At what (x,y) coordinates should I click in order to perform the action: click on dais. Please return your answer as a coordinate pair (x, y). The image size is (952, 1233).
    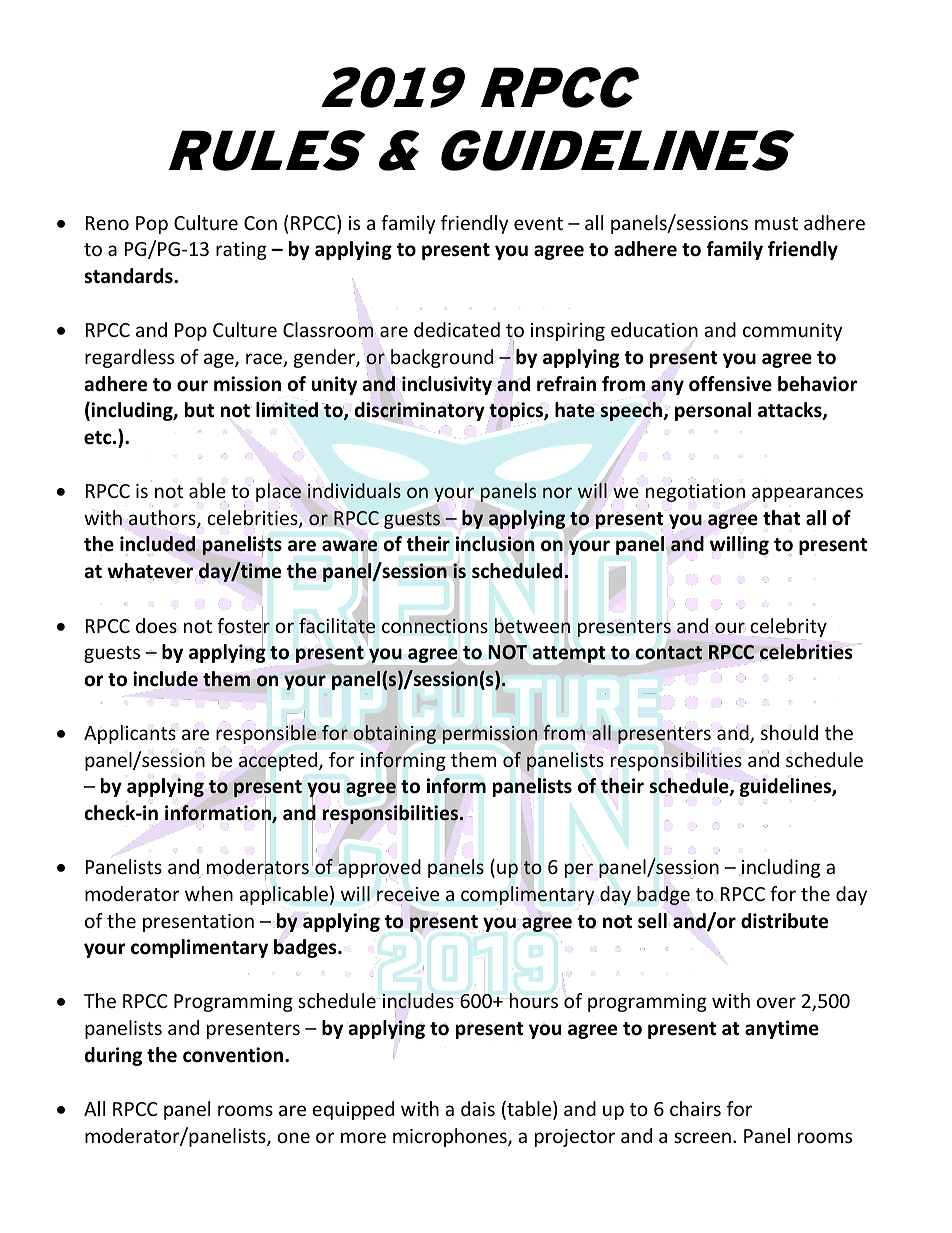
    Looking at the image, I should click on (478, 1108).
